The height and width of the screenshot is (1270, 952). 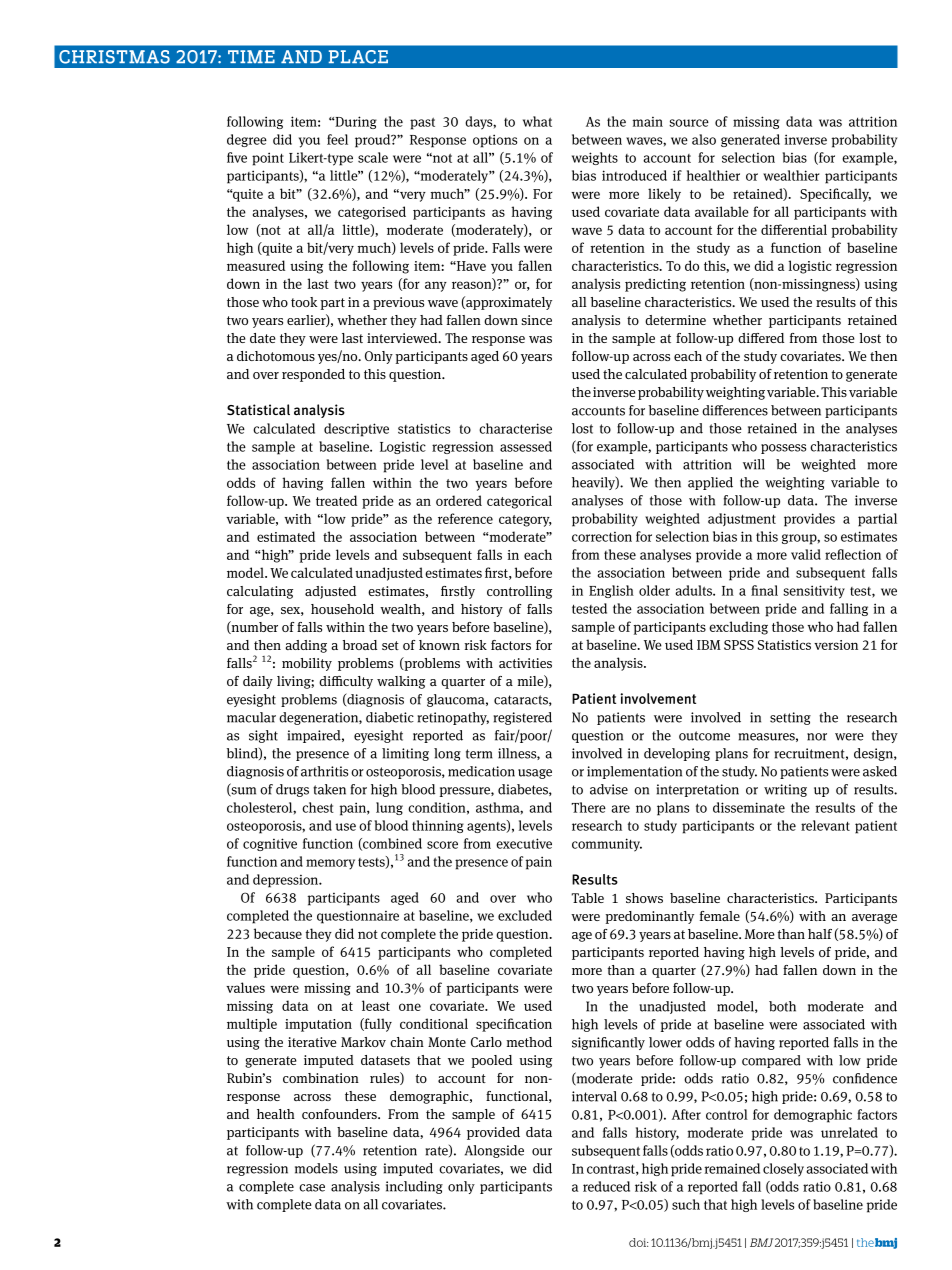 What do you see at coordinates (537, 121) in the screenshot?
I see `what` at bounding box center [537, 121].
